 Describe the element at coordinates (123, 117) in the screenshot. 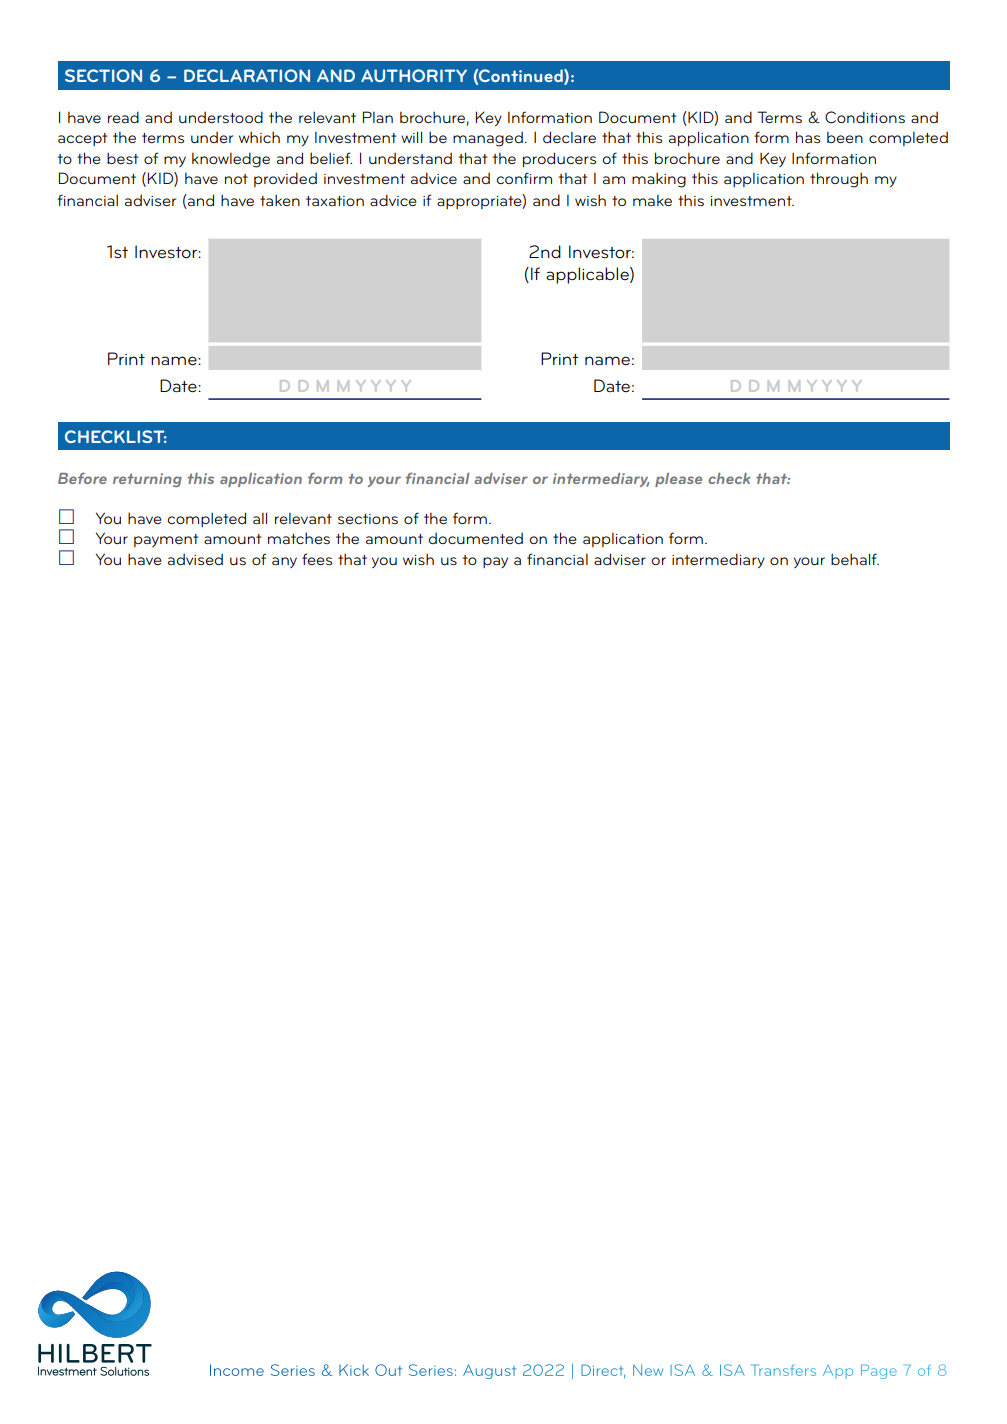

I see `read` at that location.
